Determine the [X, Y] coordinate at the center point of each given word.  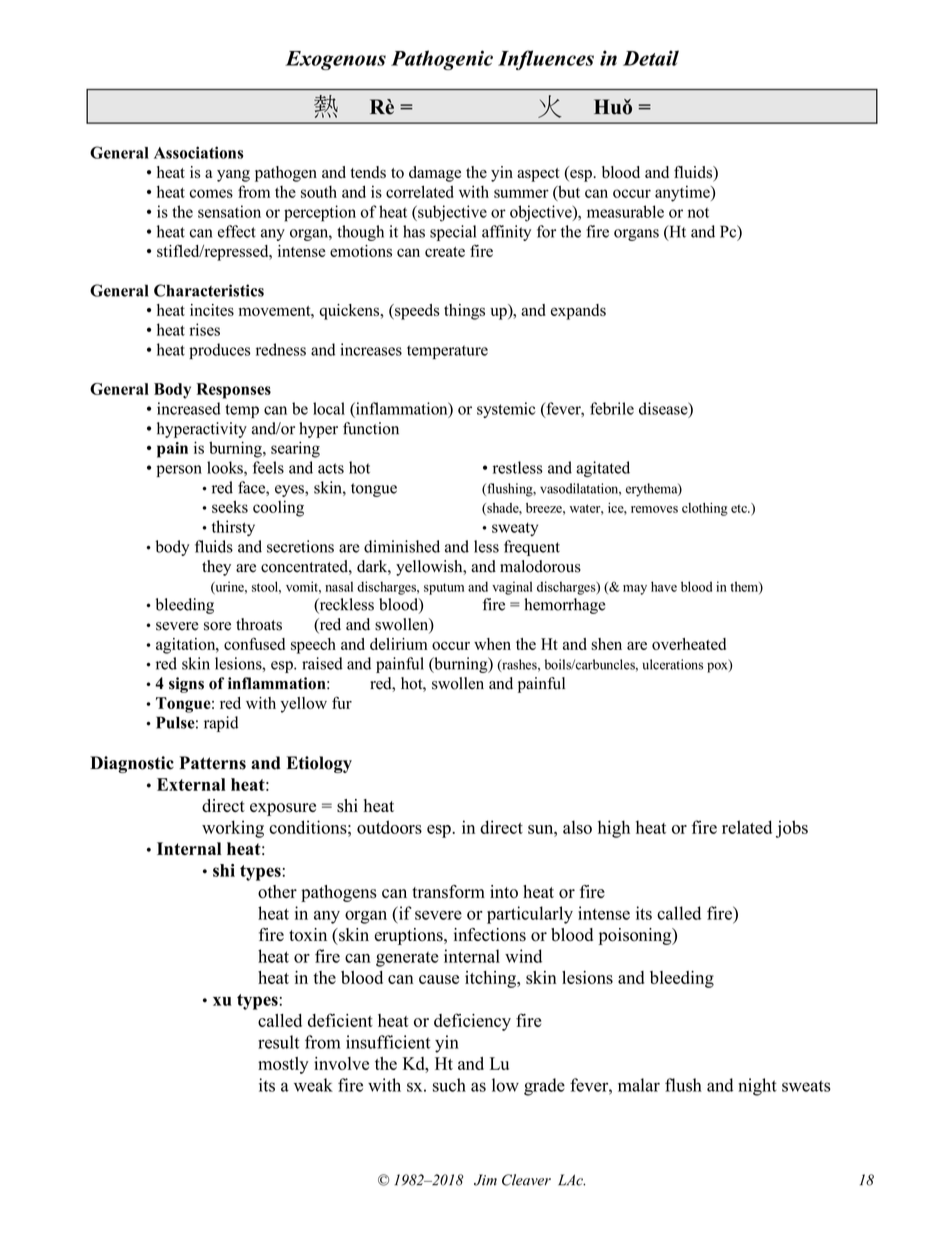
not [698, 212]
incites [212, 310]
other [277, 892]
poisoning [636, 936]
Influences [546, 60]
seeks [230, 506]
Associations [198, 152]
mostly [283, 1065]
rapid [221, 724]
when [492, 644]
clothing [705, 509]
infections [490, 935]
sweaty [515, 529]
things [464, 312]
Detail [651, 58]
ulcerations [673, 664]
